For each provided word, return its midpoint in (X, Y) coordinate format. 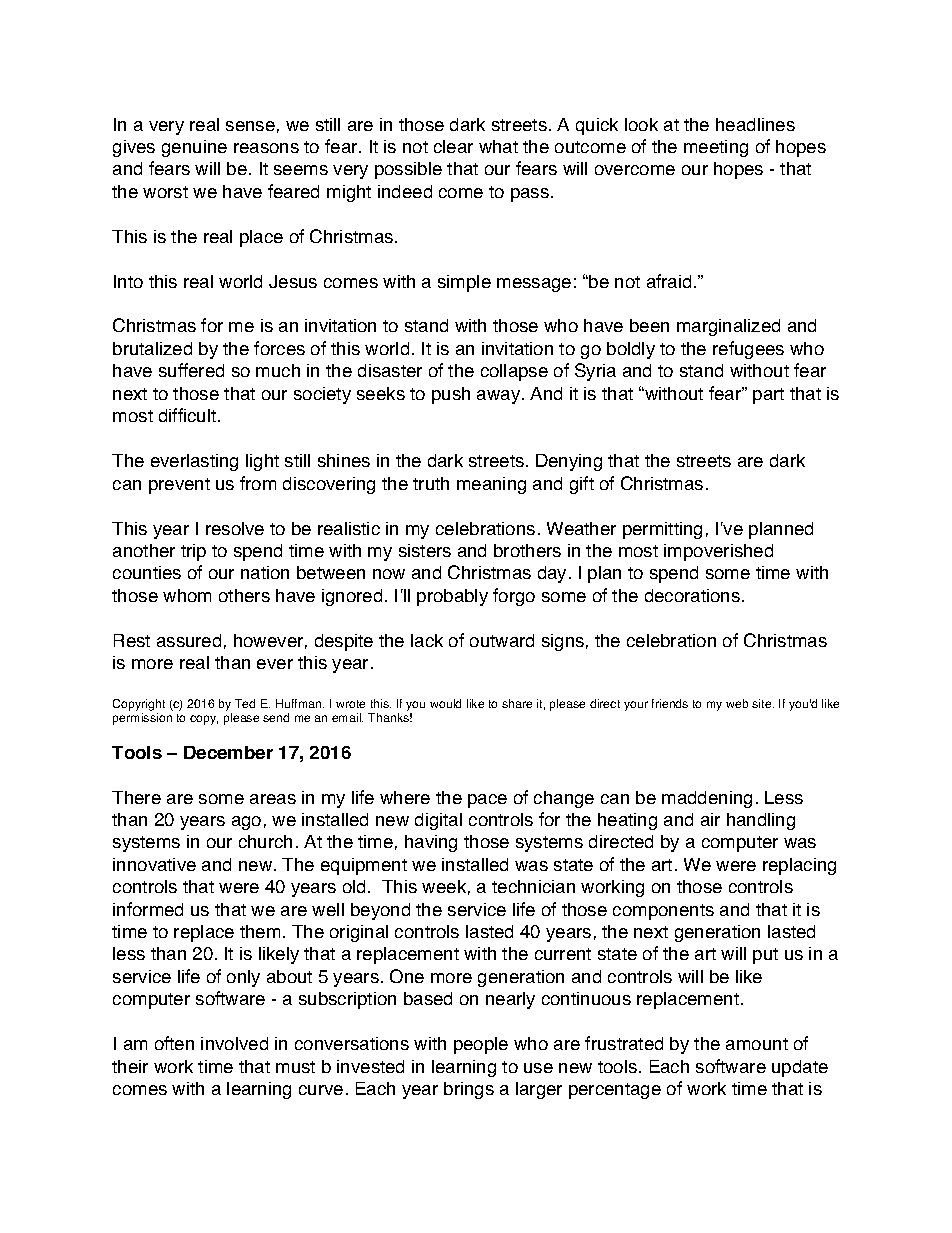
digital (438, 821)
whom (187, 595)
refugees (748, 350)
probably (452, 597)
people (481, 1045)
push (451, 395)
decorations (692, 595)
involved (234, 1043)
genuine (194, 148)
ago (246, 823)
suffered (191, 370)
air (710, 819)
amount (757, 1044)
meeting (716, 148)
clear (453, 146)
